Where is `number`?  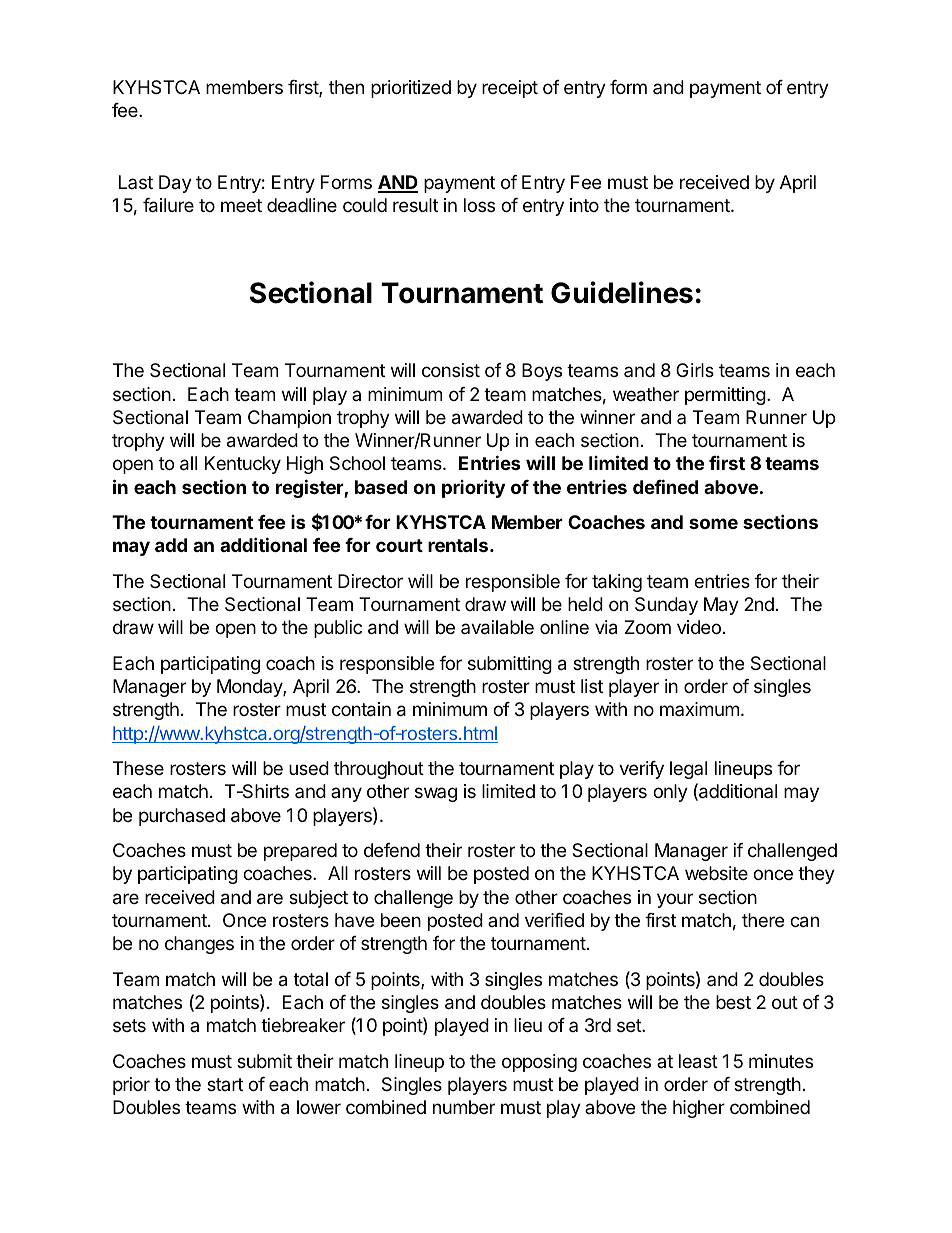 number is located at coordinates (464, 1107).
